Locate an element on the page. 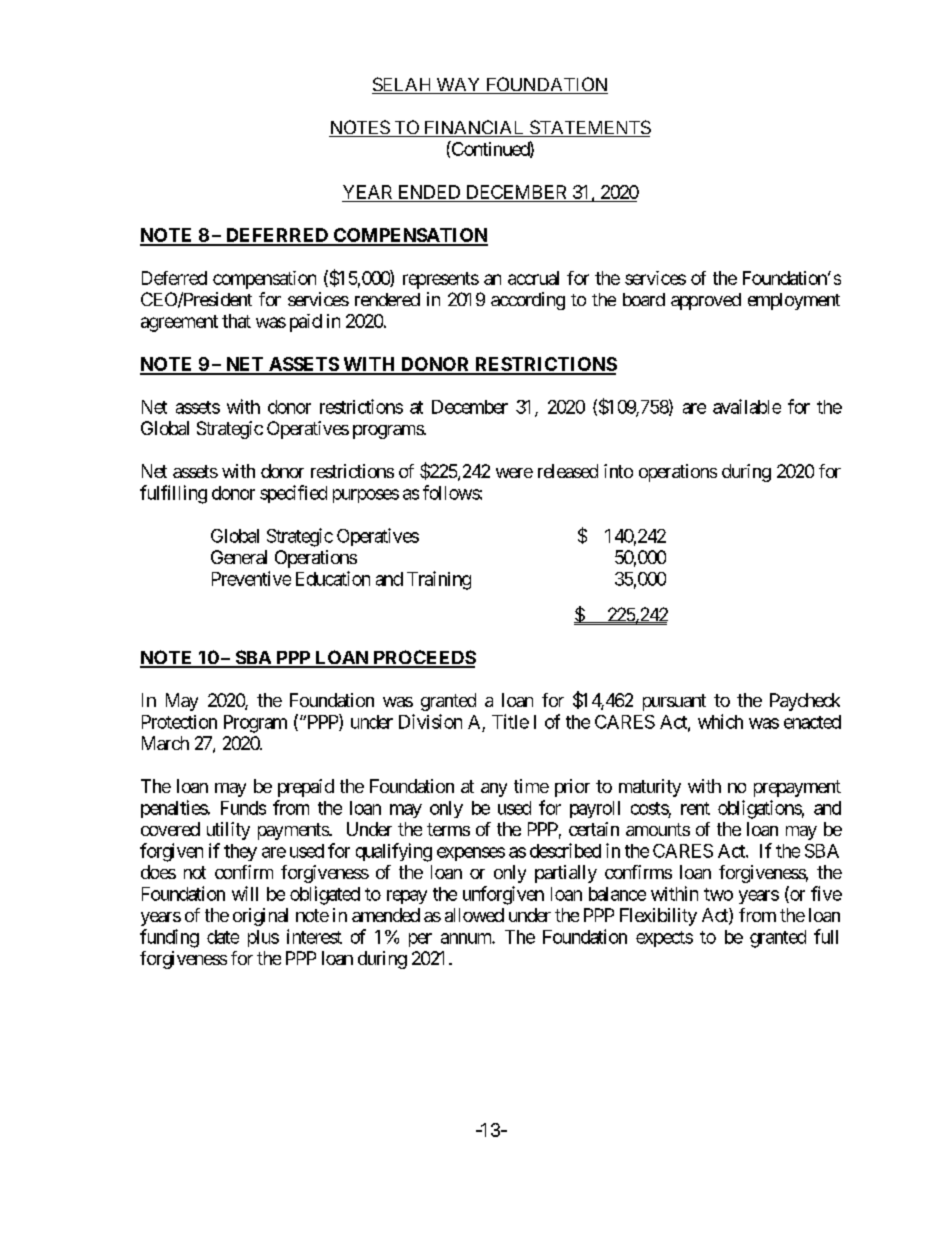 This page has height=1233, width=952. WAY is located at coordinates (458, 86).
